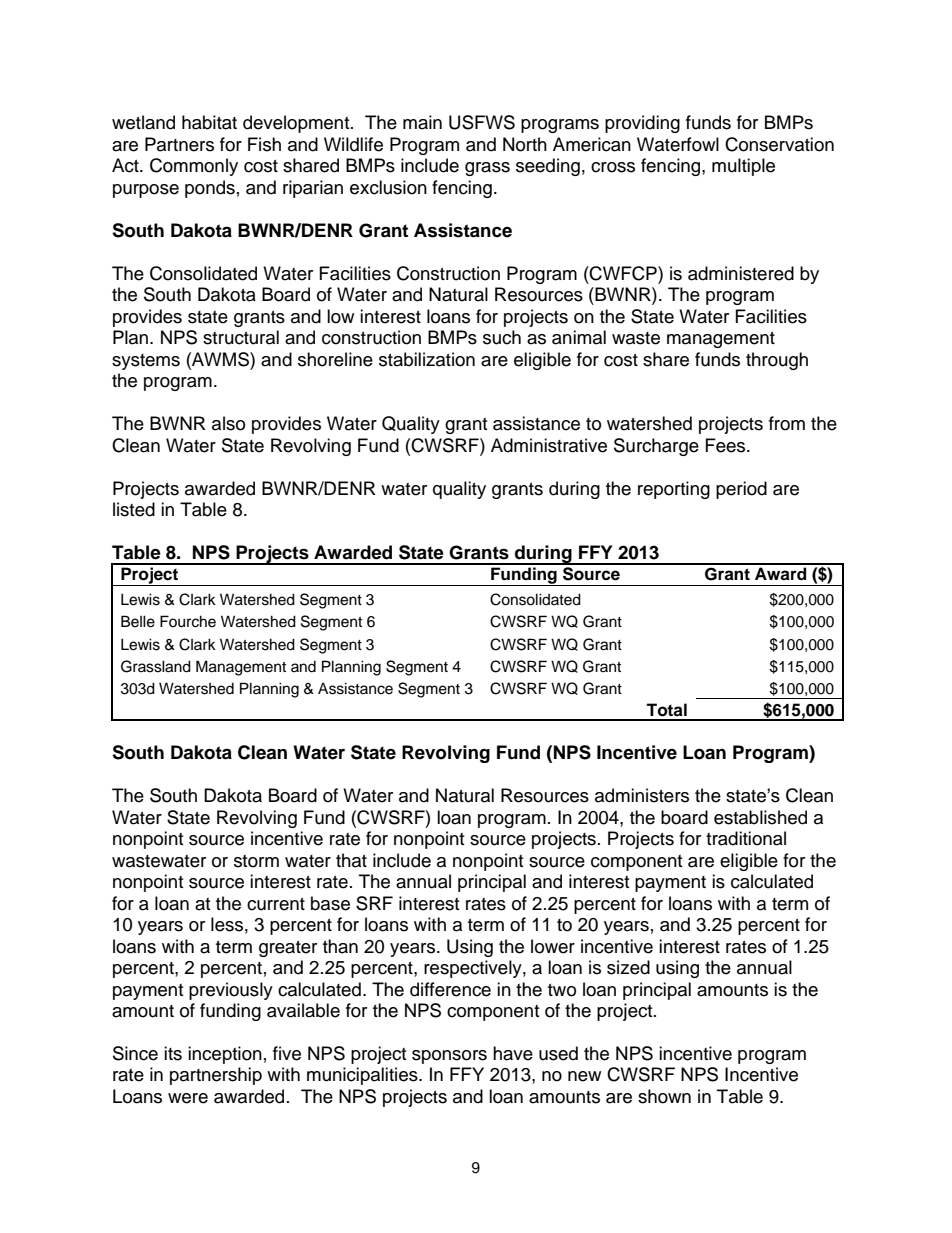  What do you see at coordinates (138, 621) in the document?
I see `Belle` at bounding box center [138, 621].
